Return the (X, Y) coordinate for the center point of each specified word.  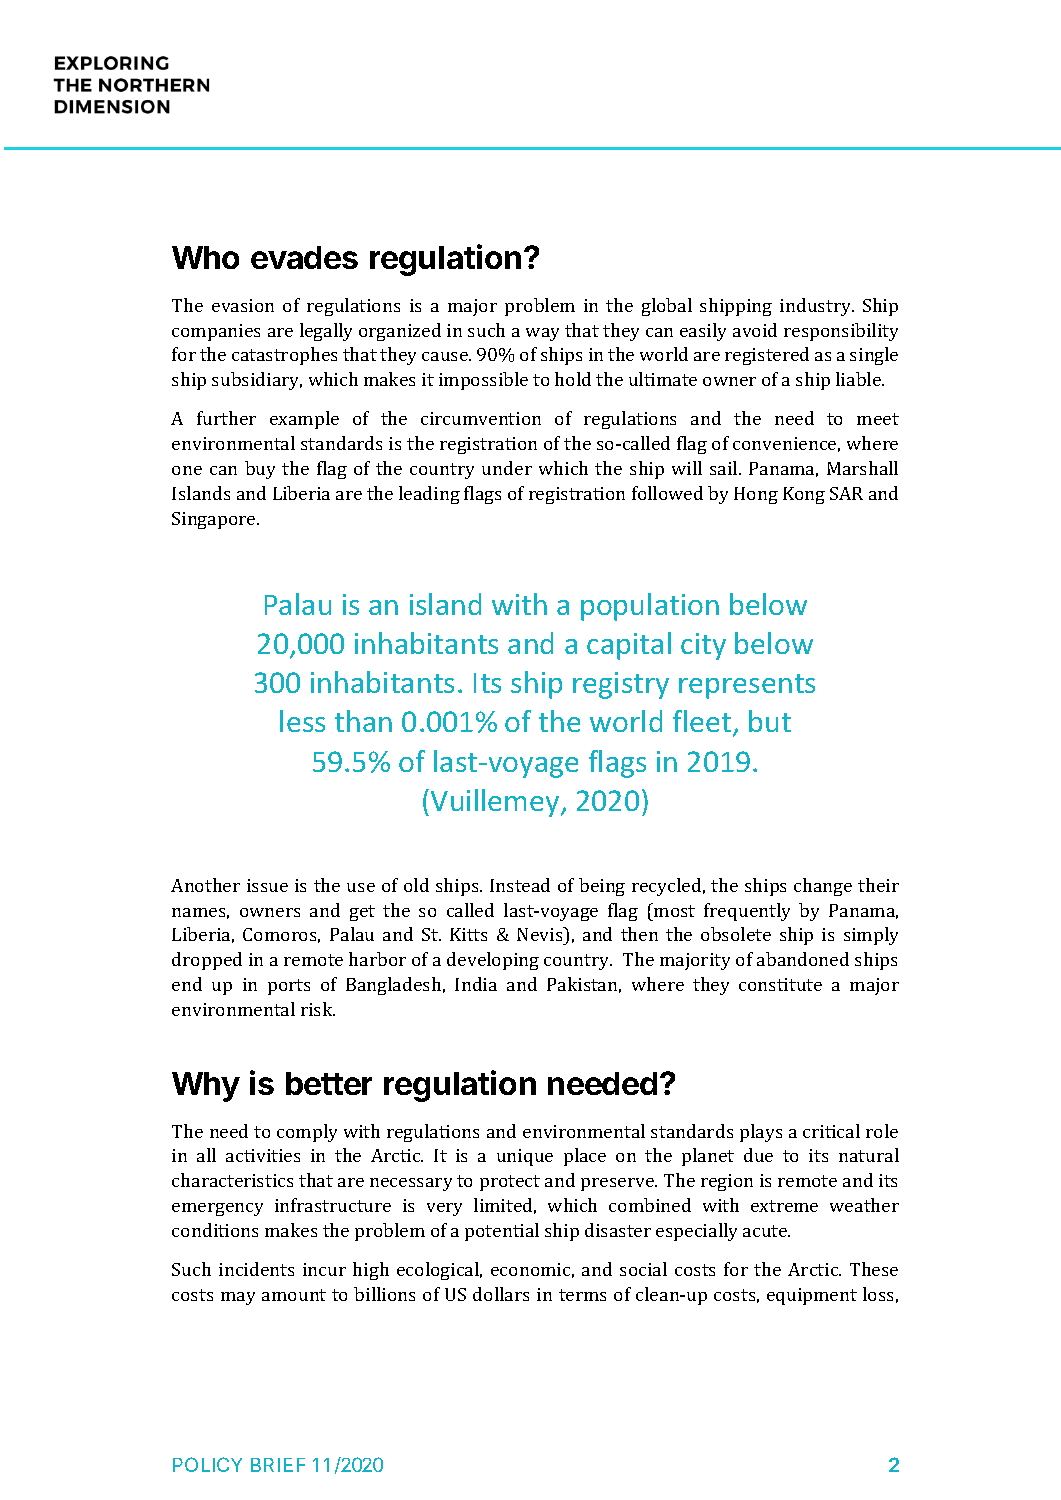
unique (525, 1157)
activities (263, 1155)
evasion (243, 305)
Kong (804, 495)
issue (267, 885)
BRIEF (278, 1465)
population (650, 607)
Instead (520, 885)
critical (831, 1131)
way (542, 334)
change (823, 887)
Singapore (215, 520)
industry (817, 307)
